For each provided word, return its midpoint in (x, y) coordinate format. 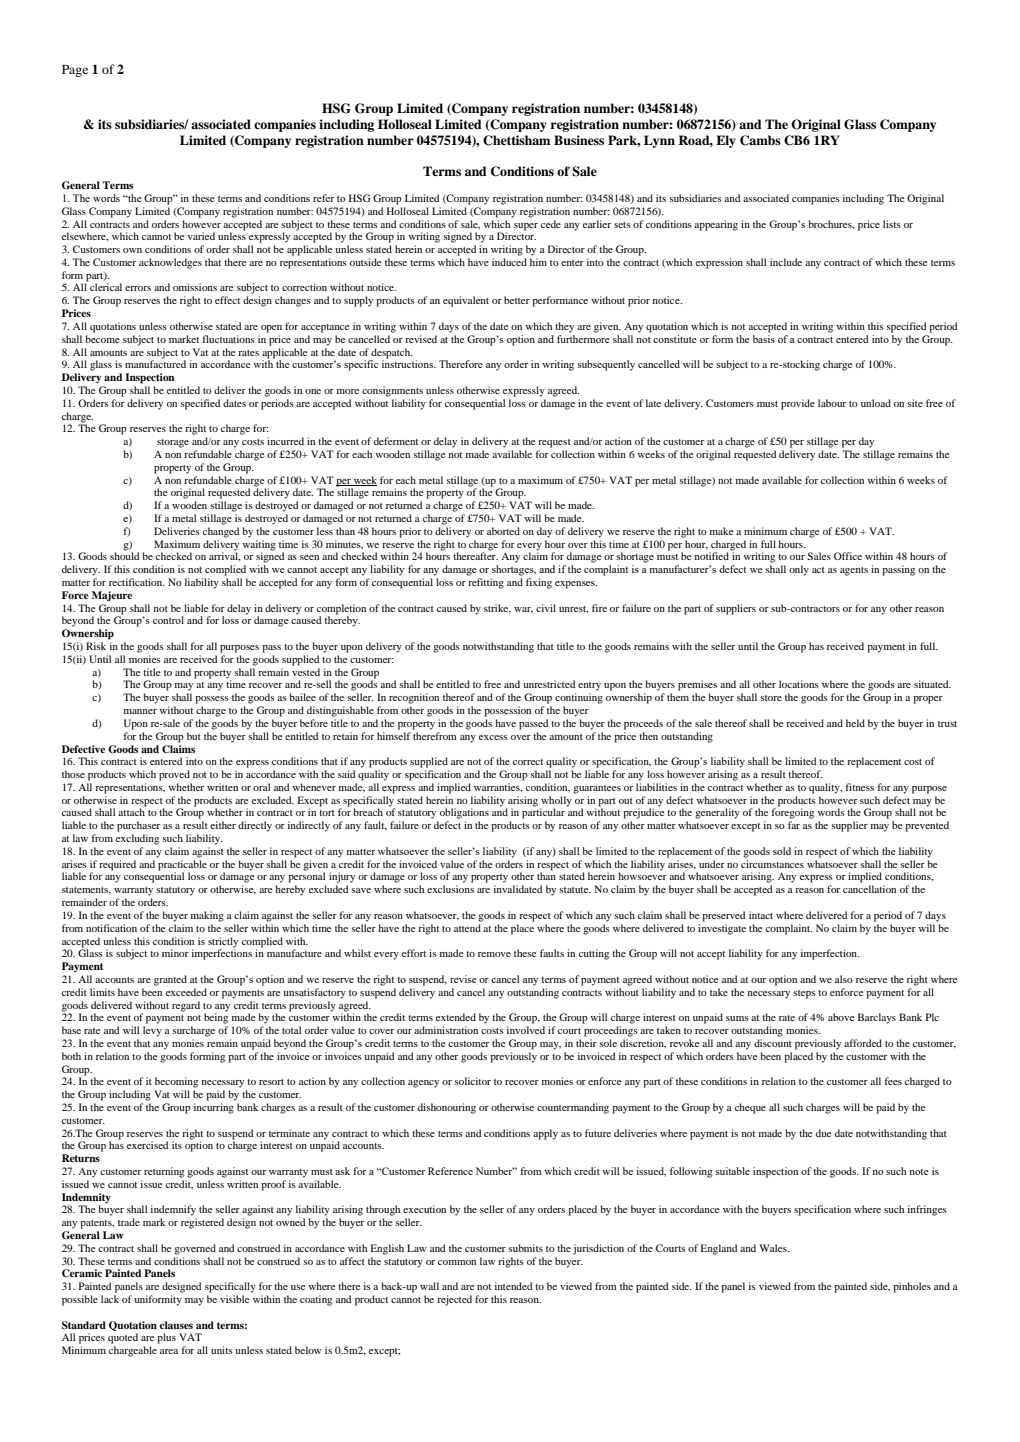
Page (75, 71)
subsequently (606, 365)
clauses (176, 1325)
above (841, 1017)
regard (186, 1006)
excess (493, 737)
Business (579, 140)
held (855, 723)
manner (140, 711)
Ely (726, 141)
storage (173, 443)
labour (832, 403)
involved (526, 1030)
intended (513, 1286)
